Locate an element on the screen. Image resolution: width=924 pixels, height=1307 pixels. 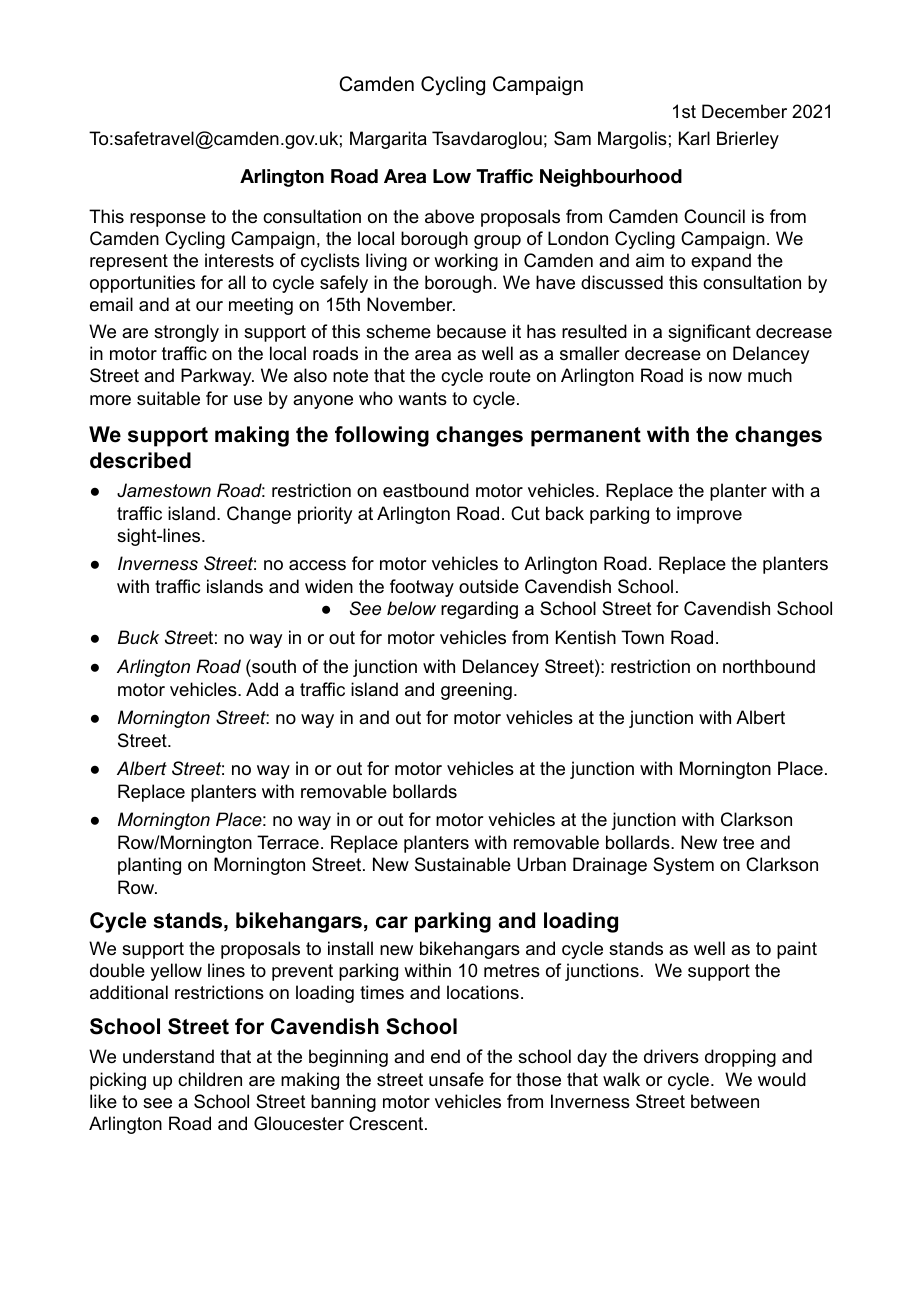
planting is located at coordinates (149, 866).
